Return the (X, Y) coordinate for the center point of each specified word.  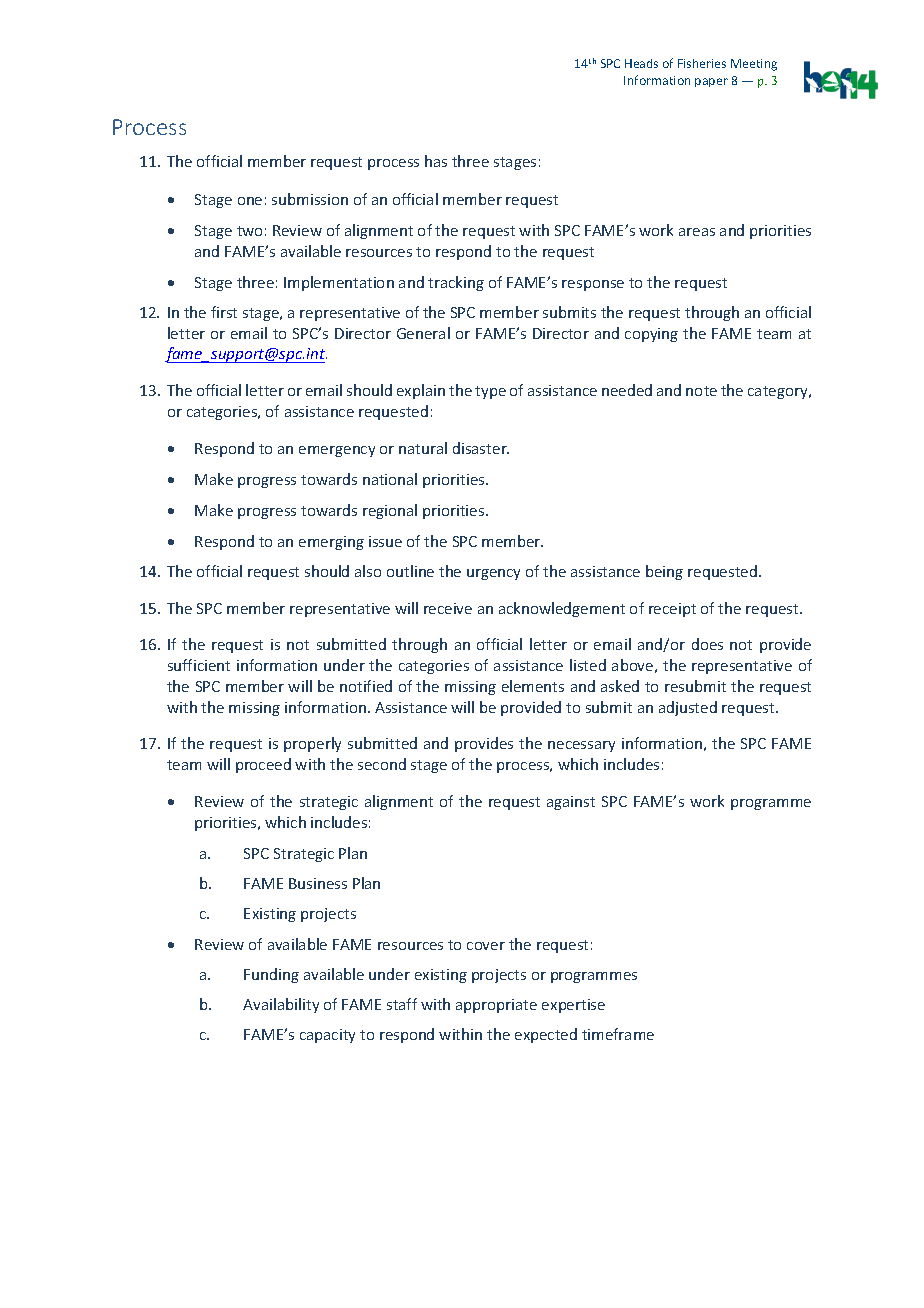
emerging (331, 543)
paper (711, 82)
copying (651, 335)
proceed (263, 765)
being (664, 572)
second (382, 764)
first (224, 312)
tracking (456, 283)
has (436, 161)
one (250, 201)
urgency (493, 574)
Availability (281, 1005)
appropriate (496, 1006)
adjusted (688, 708)
